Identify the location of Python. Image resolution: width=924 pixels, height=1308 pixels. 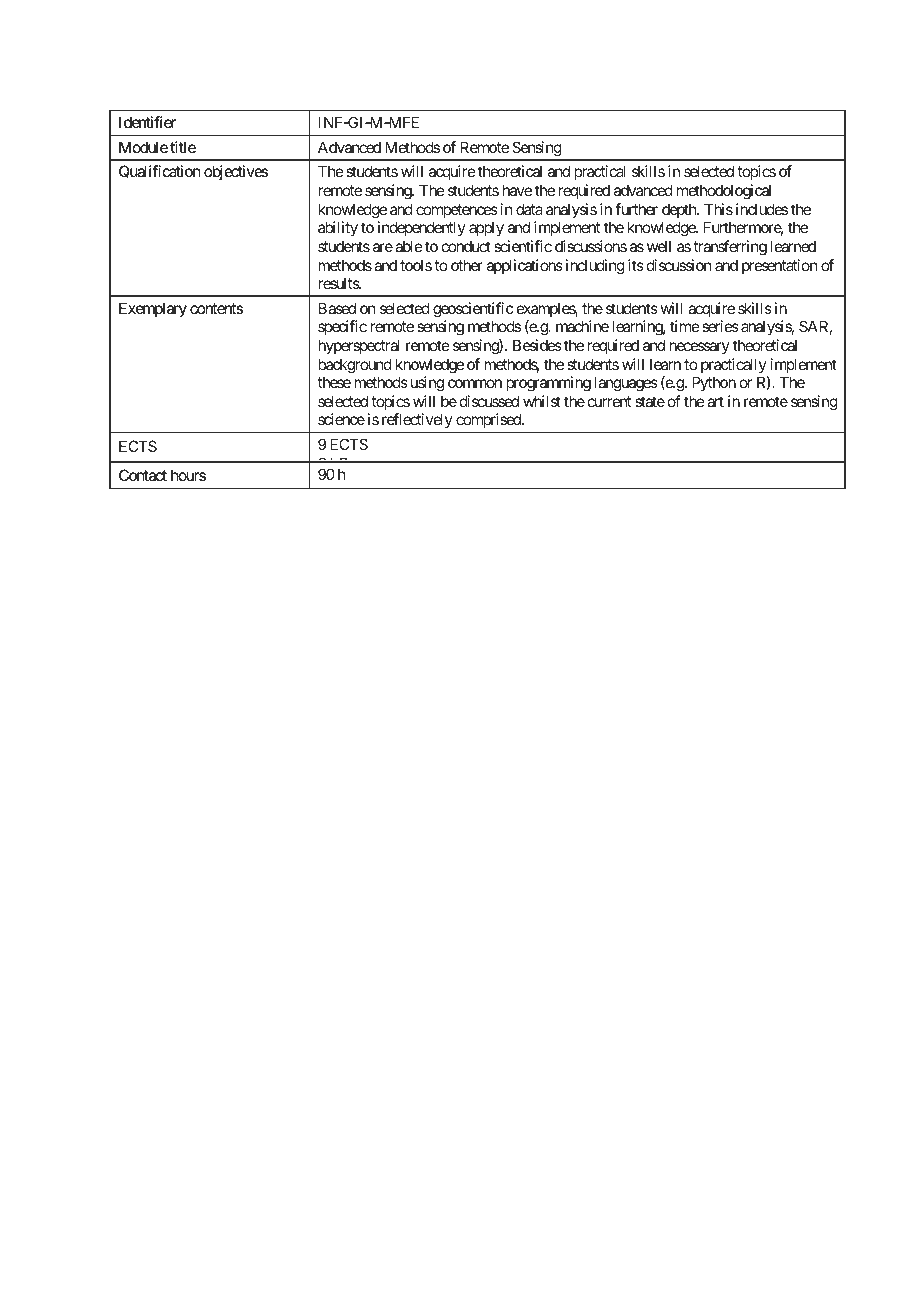
(714, 383).
